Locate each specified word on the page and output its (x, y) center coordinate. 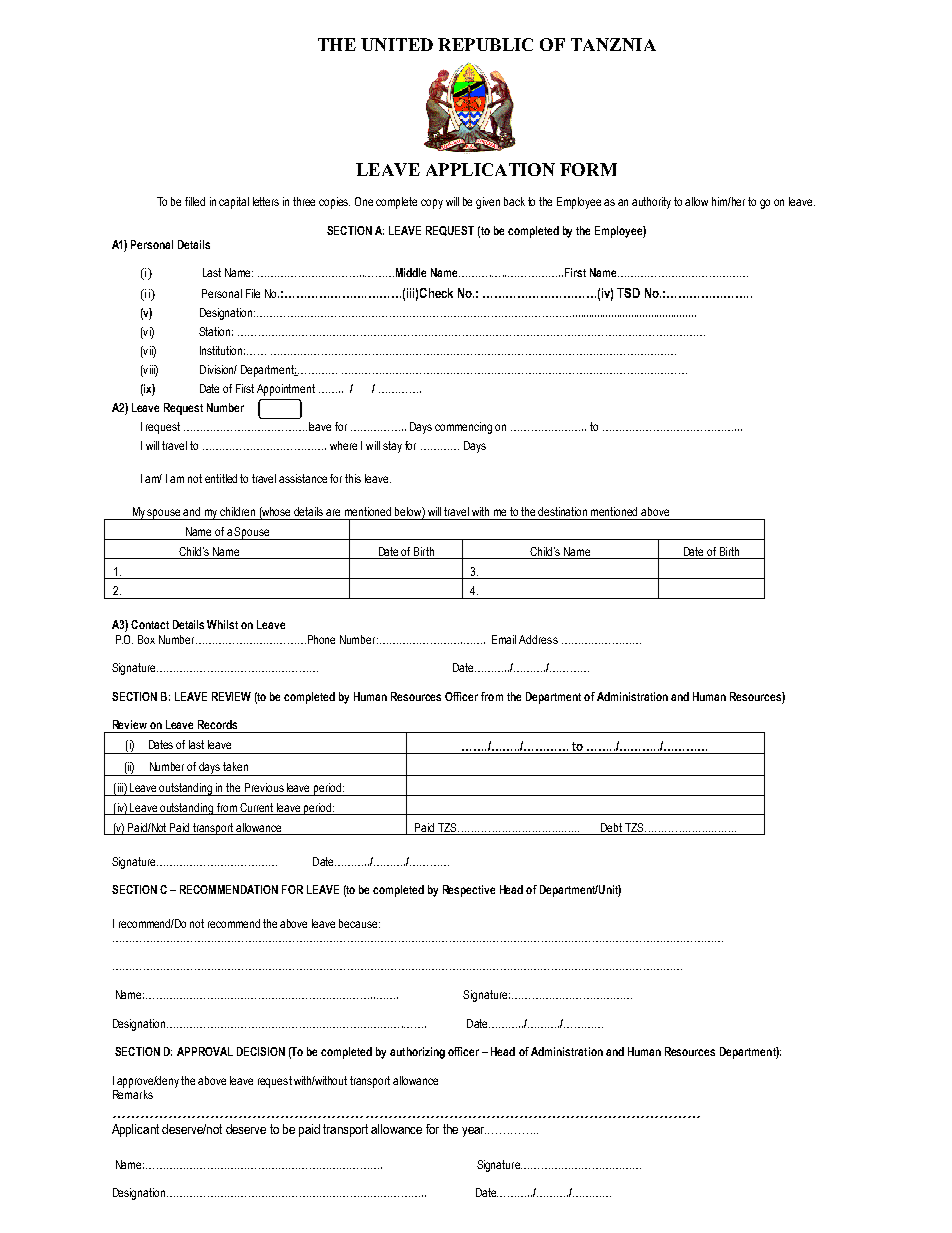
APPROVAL (205, 1051)
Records (217, 724)
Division (218, 369)
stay (392, 447)
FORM (588, 169)
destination (562, 511)
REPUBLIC (485, 44)
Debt (611, 827)
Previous (264, 787)
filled (195, 201)
